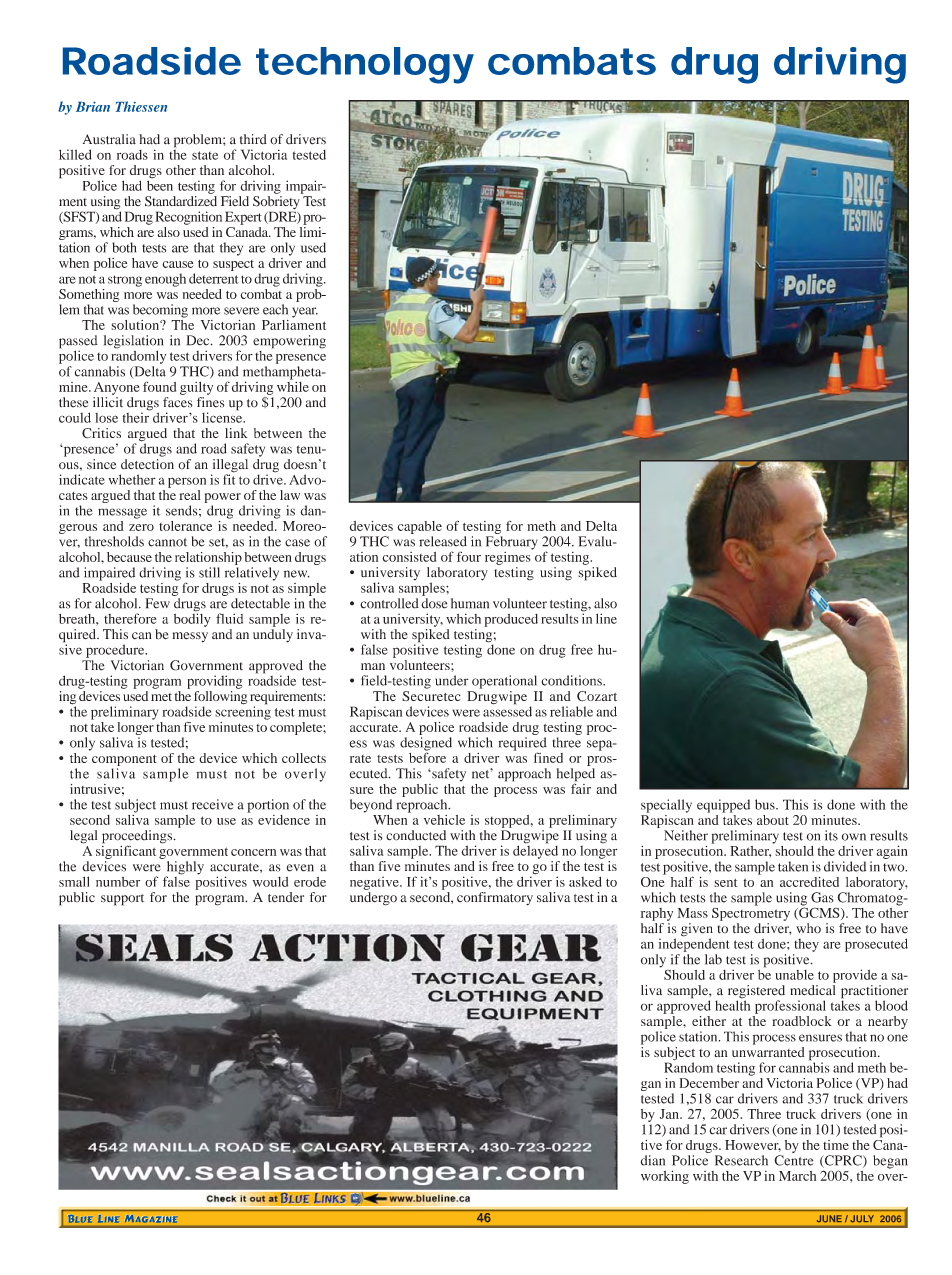 The height and width of the screenshot is (1275, 952). What do you see at coordinates (773, 820) in the screenshot?
I see `about` at bounding box center [773, 820].
